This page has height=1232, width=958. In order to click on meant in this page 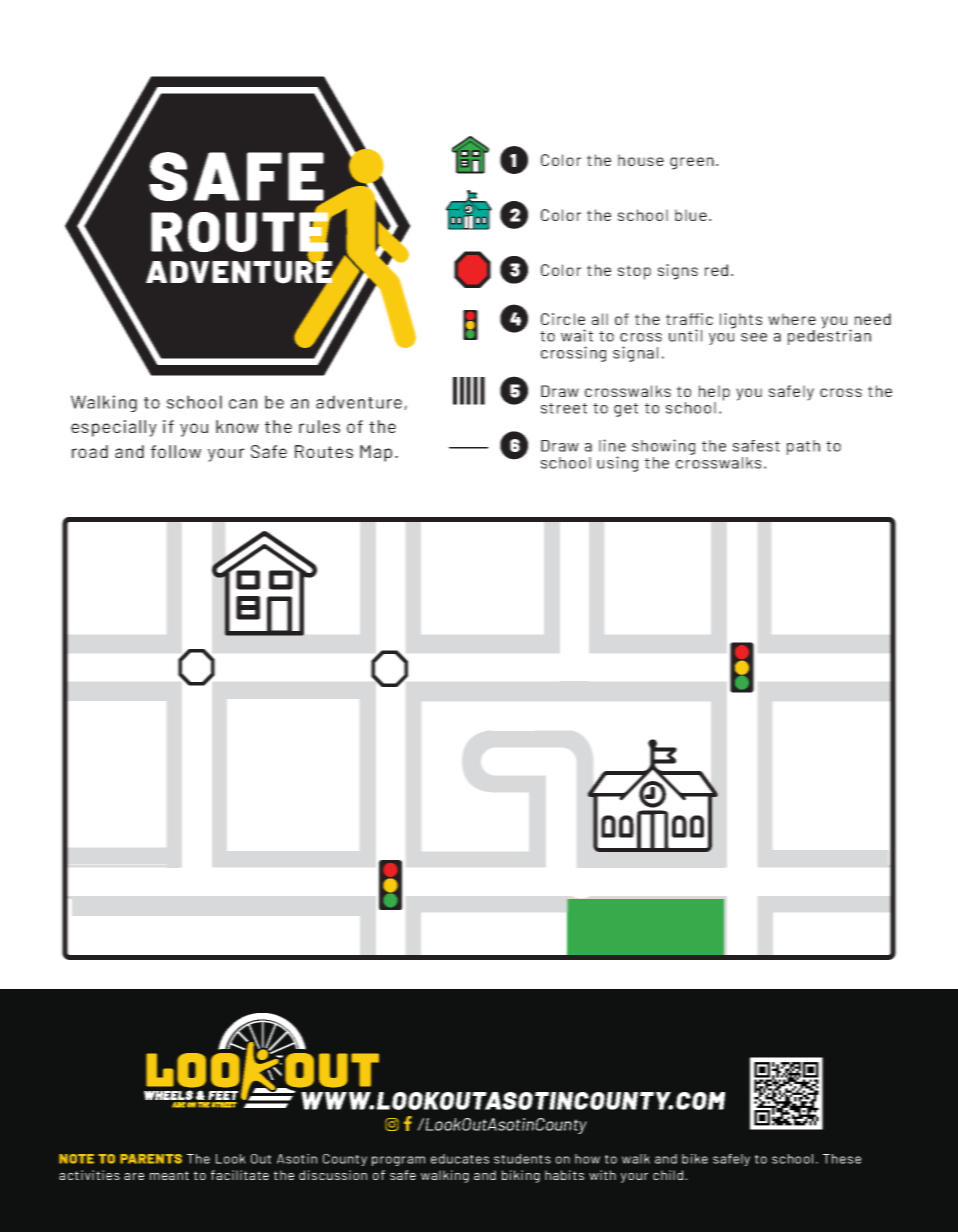, I will do `click(169, 1175)`.
